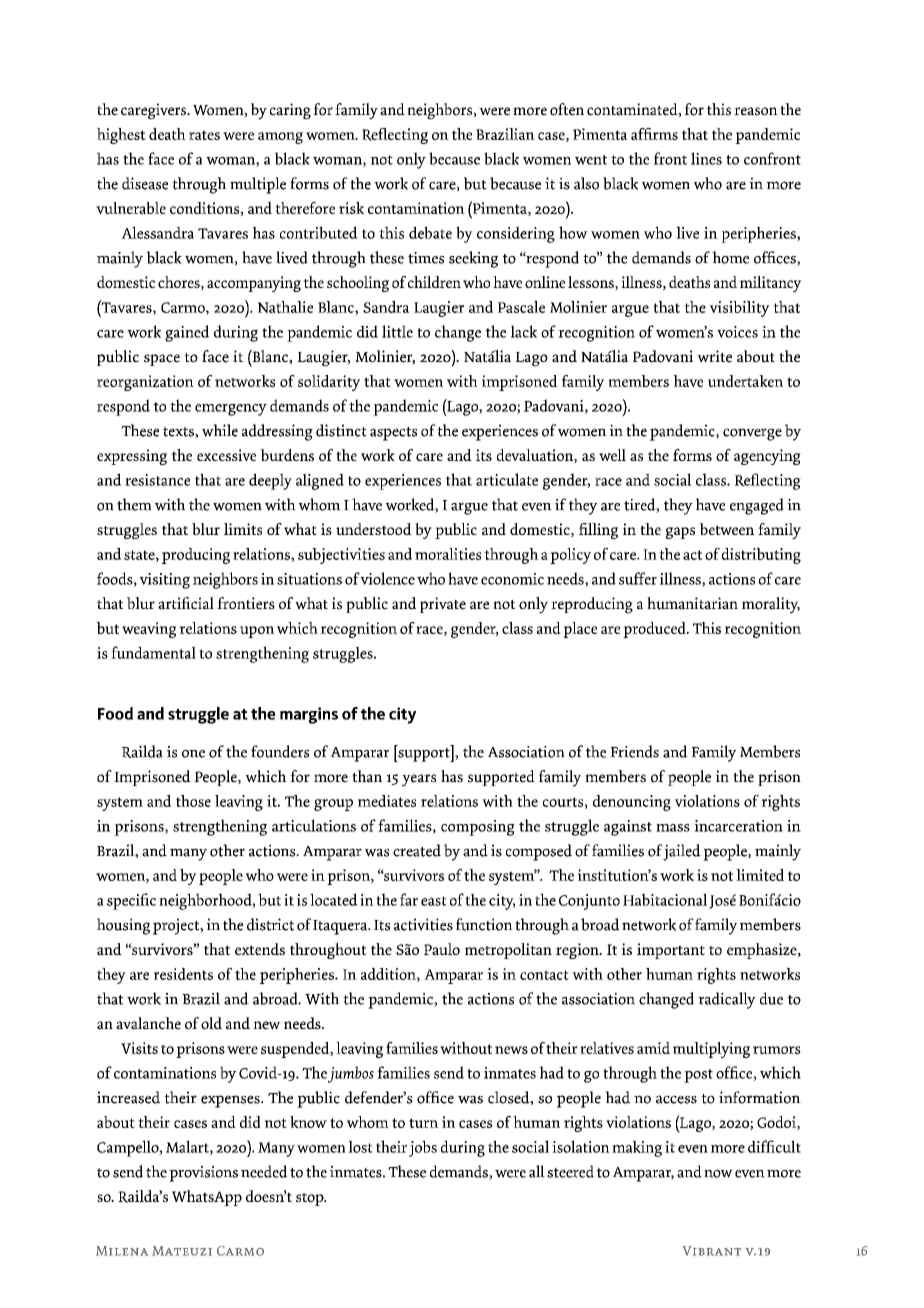 Image resolution: width=924 pixels, height=1308 pixels. Describe the element at coordinates (153, 652) in the screenshot. I see `fundamental` at that location.
